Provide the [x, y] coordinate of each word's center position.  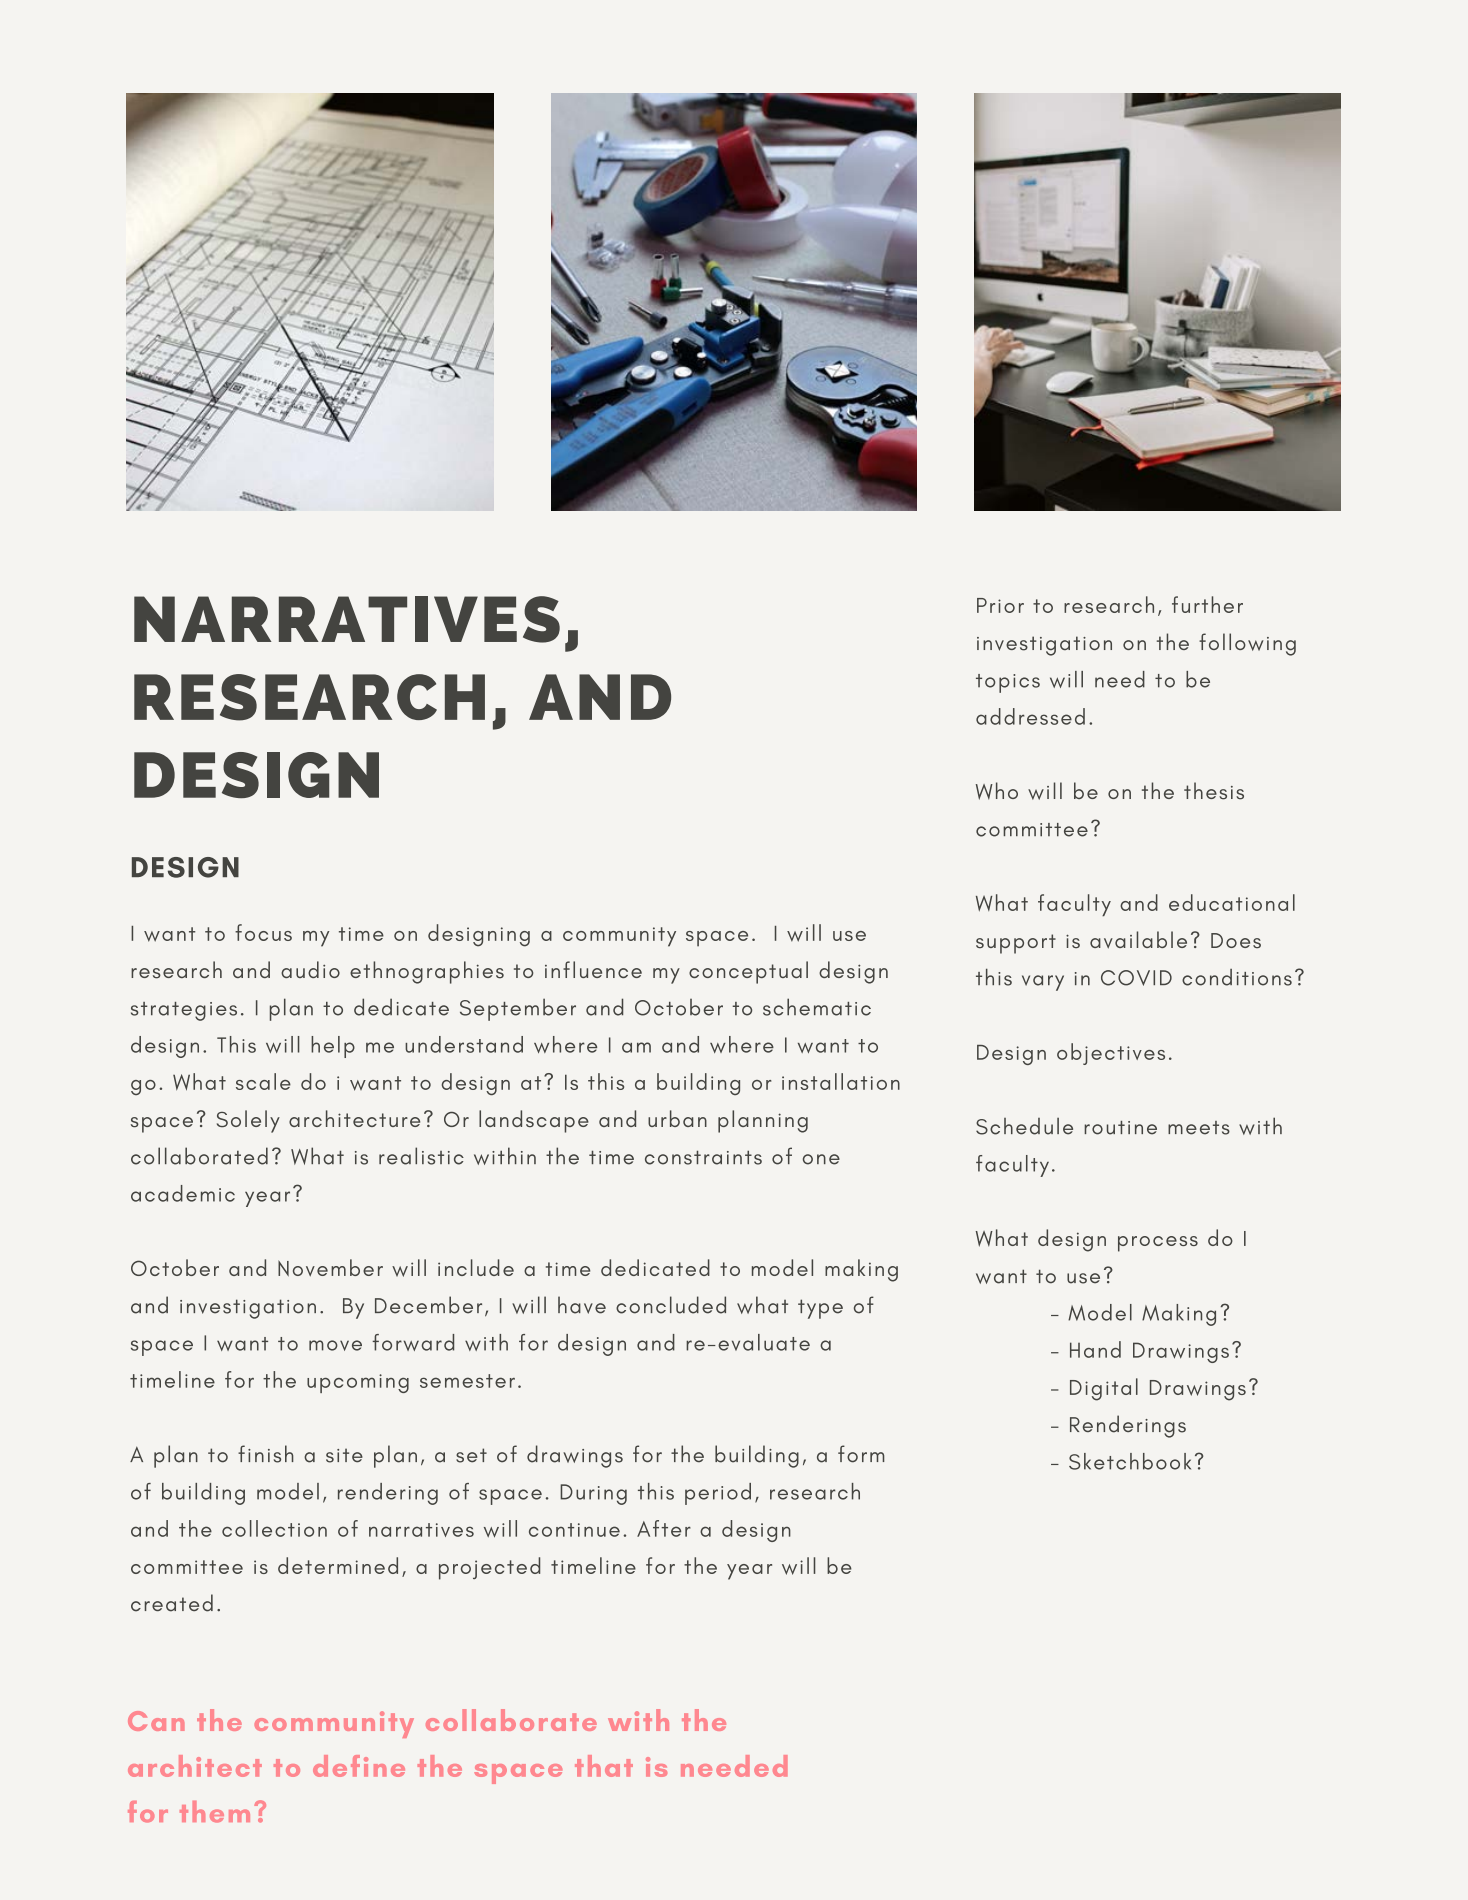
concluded [671, 1305]
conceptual [748, 972]
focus [263, 932]
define [359, 1766]
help [333, 1047]
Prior [1000, 605]
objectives [1111, 1054]
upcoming [358, 1383]
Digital [1104, 1389]
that [604, 1766]
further [1207, 604]
